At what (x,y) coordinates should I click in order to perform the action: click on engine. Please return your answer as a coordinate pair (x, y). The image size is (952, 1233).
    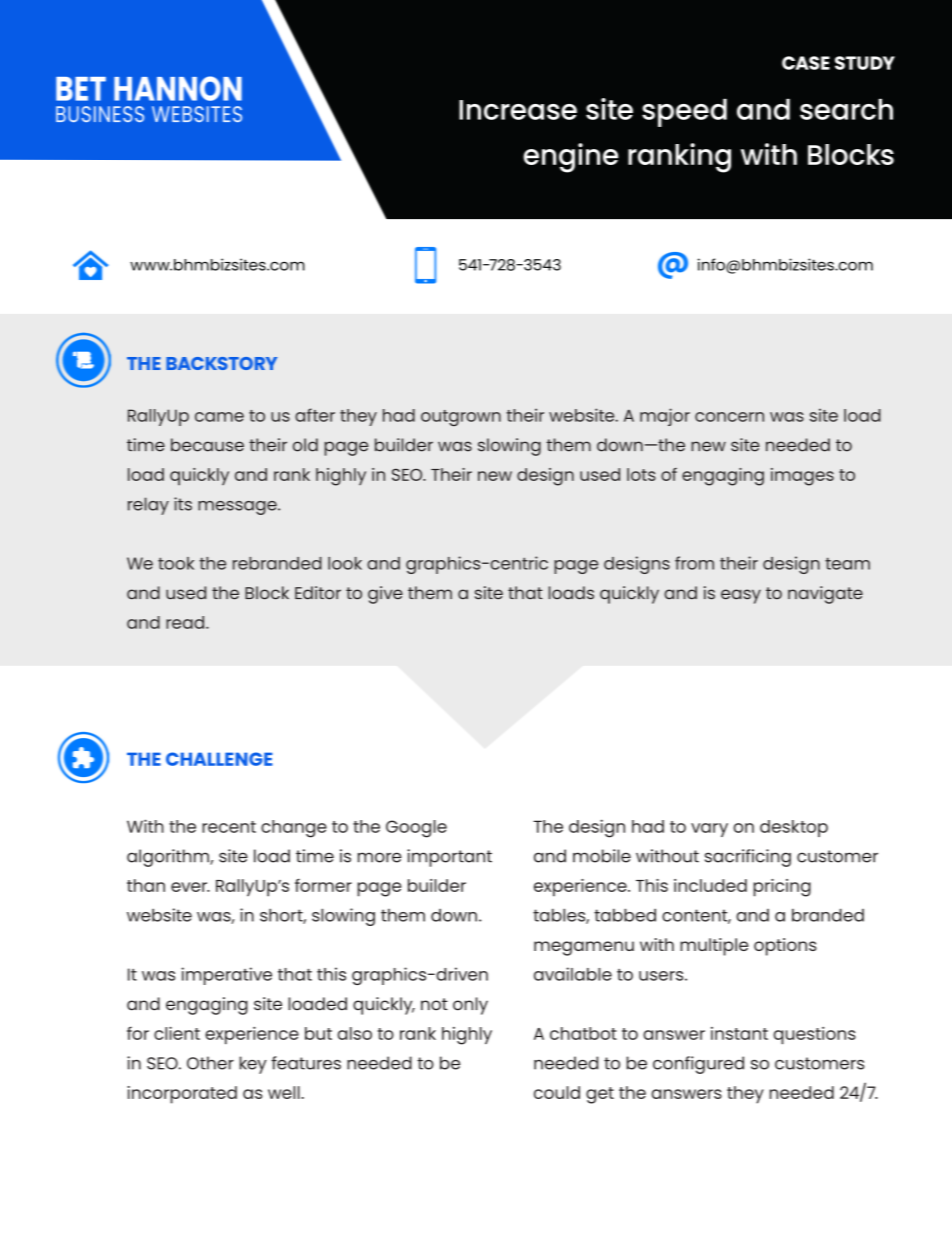
    Looking at the image, I should click on (571, 158).
